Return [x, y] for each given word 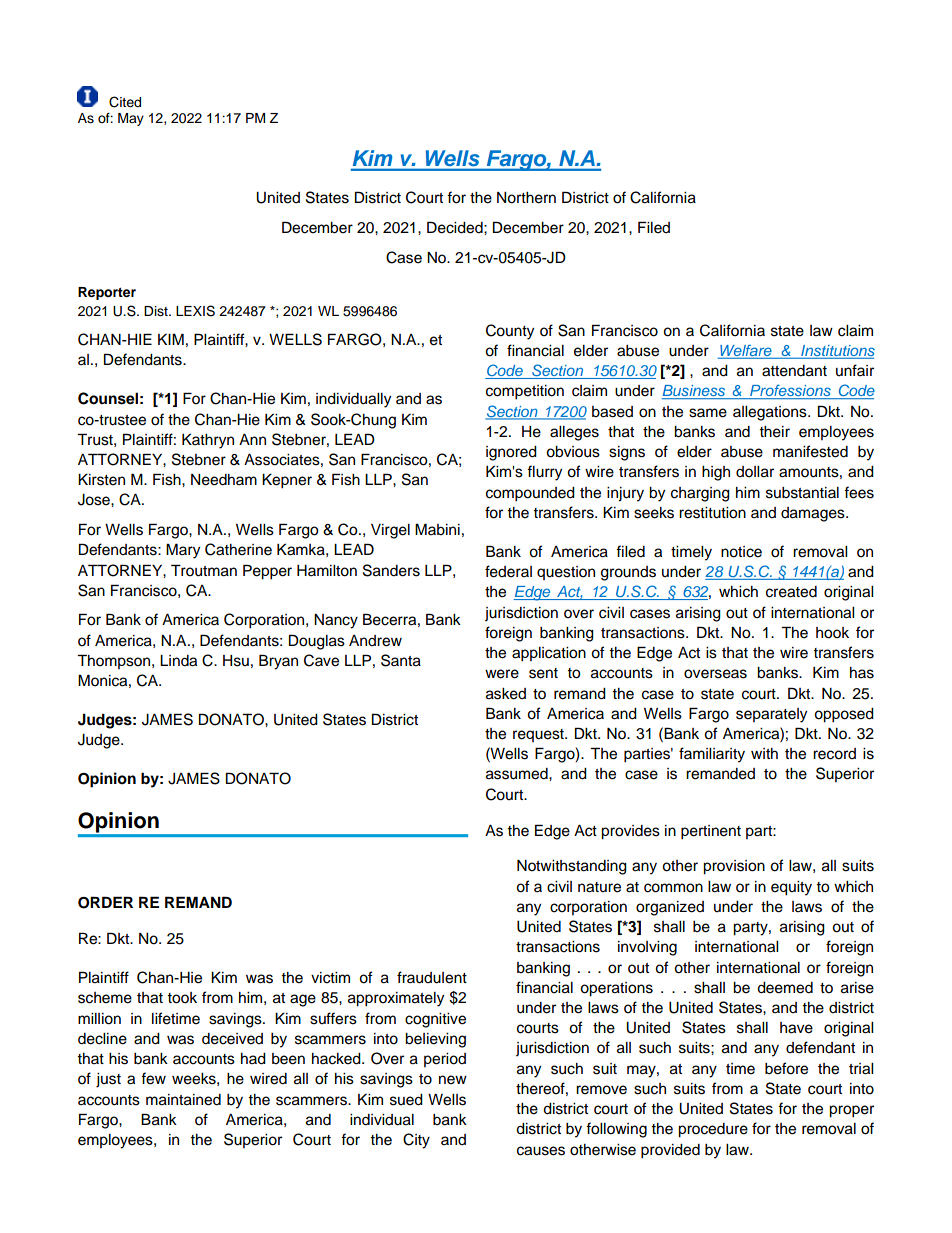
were [502, 674]
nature [599, 887]
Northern [526, 198]
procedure [713, 1130]
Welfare [746, 352]
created [791, 592]
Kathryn [208, 441]
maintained [183, 1100]
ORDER [105, 902]
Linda [178, 661]
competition [525, 392]
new [453, 1080]
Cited [125, 102]
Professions [790, 392]
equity [791, 888]
